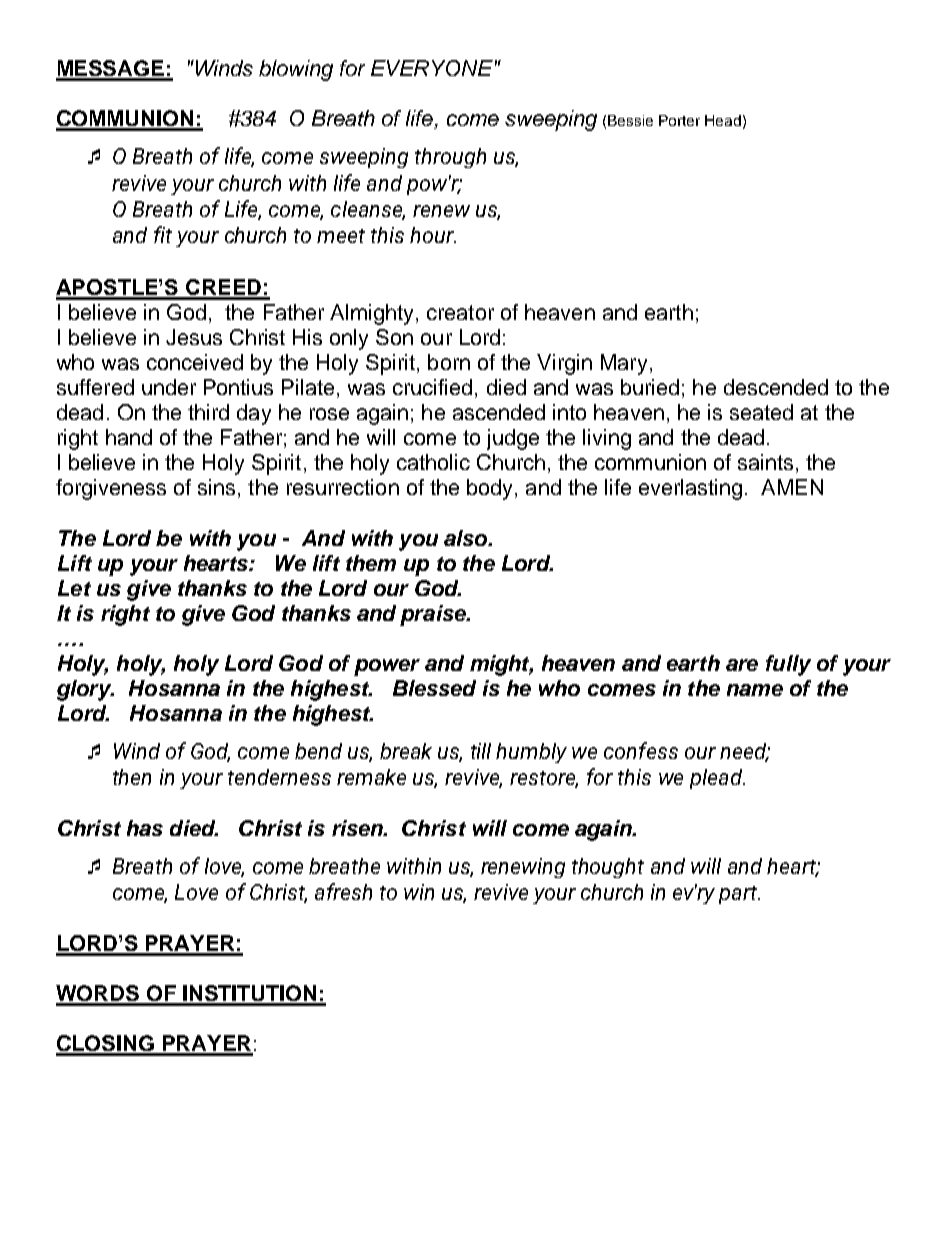  Describe the element at coordinates (145, 828) in the document. I see `has` at that location.
